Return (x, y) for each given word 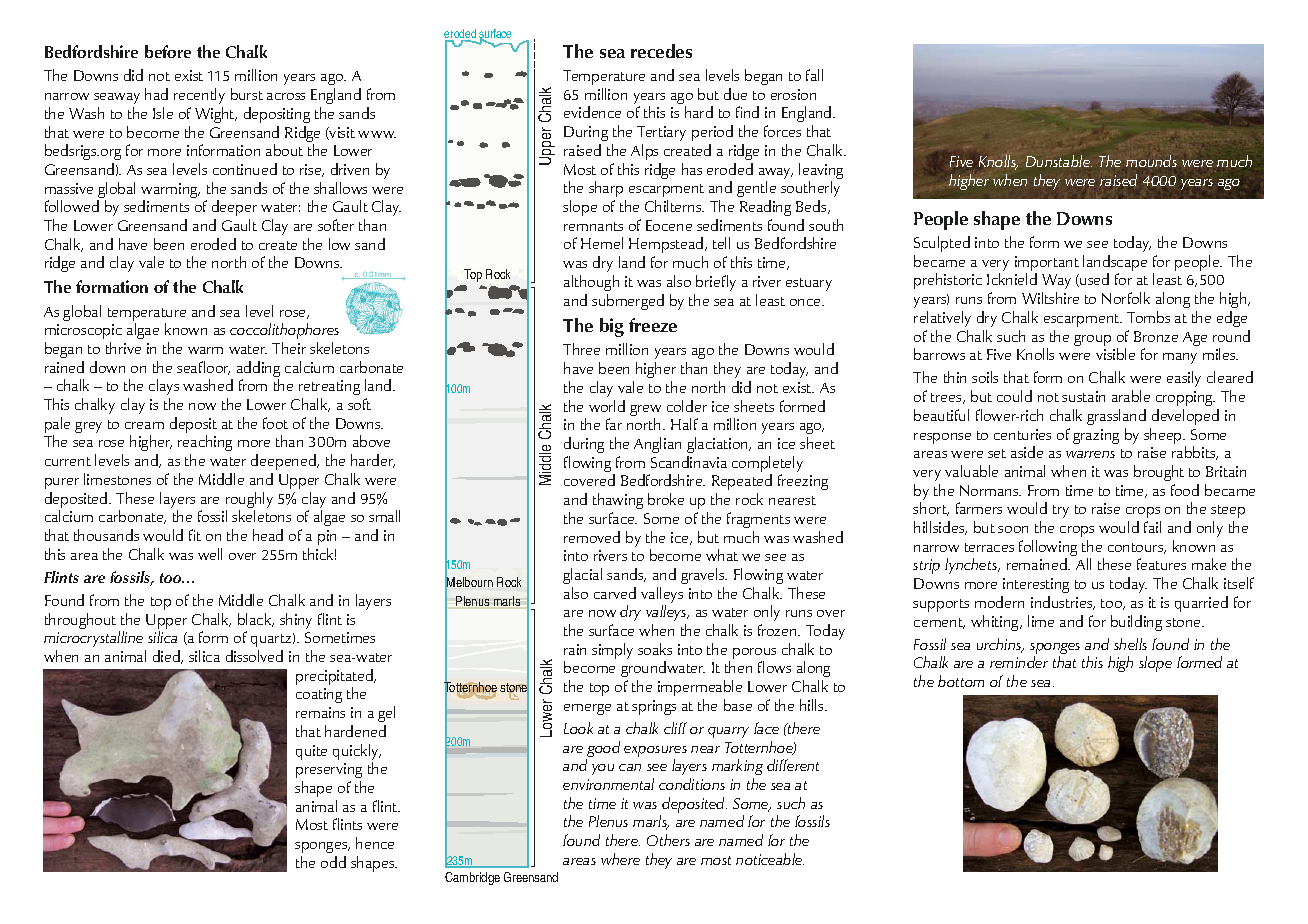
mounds (1151, 161)
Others (668, 840)
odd (333, 862)
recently (199, 96)
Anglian (657, 445)
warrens (1090, 454)
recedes (661, 51)
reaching (205, 445)
